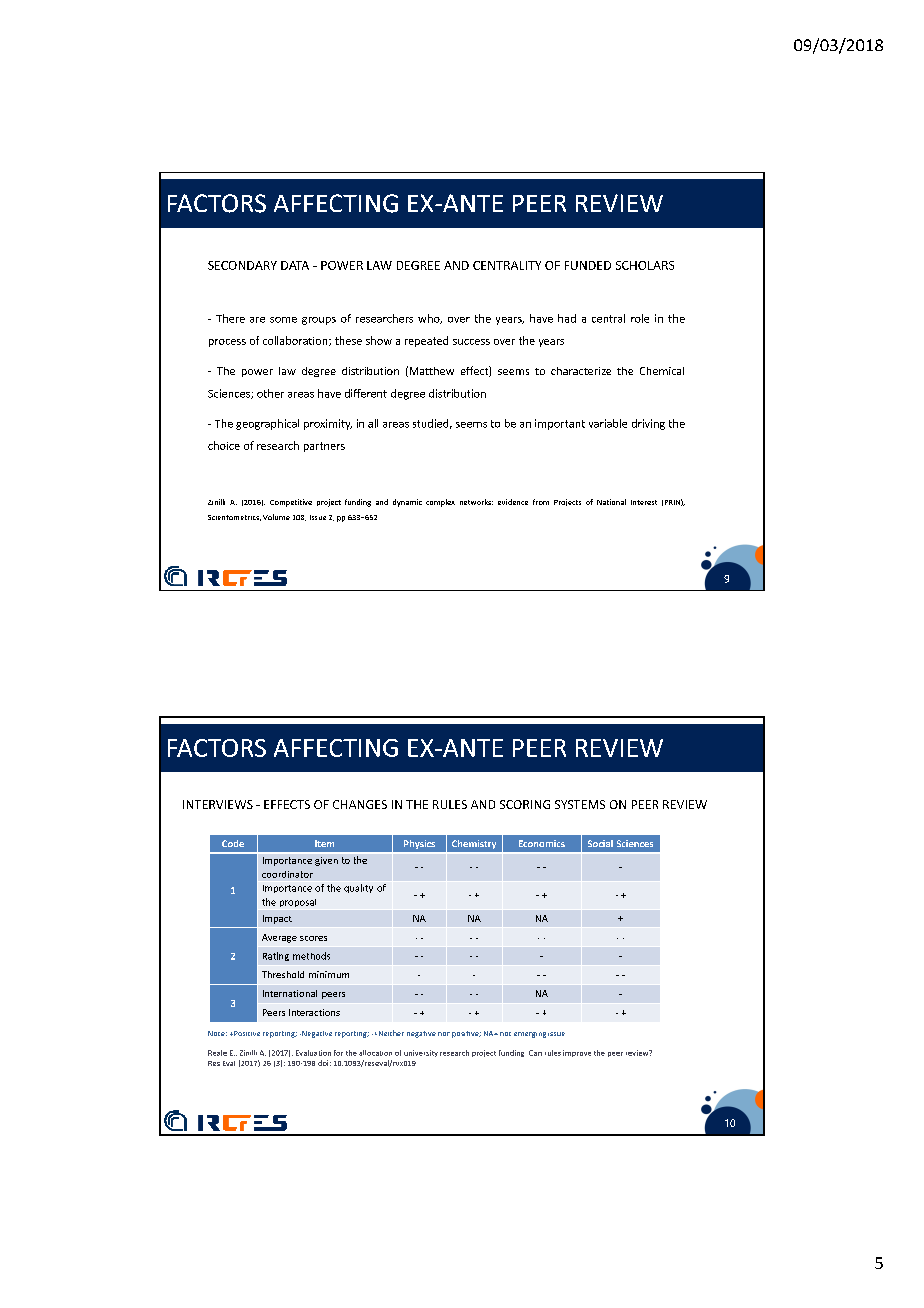 The width and height of the screenshot is (924, 1308). What do you see at coordinates (276, 517) in the screenshot?
I see `Volume` at bounding box center [276, 517].
